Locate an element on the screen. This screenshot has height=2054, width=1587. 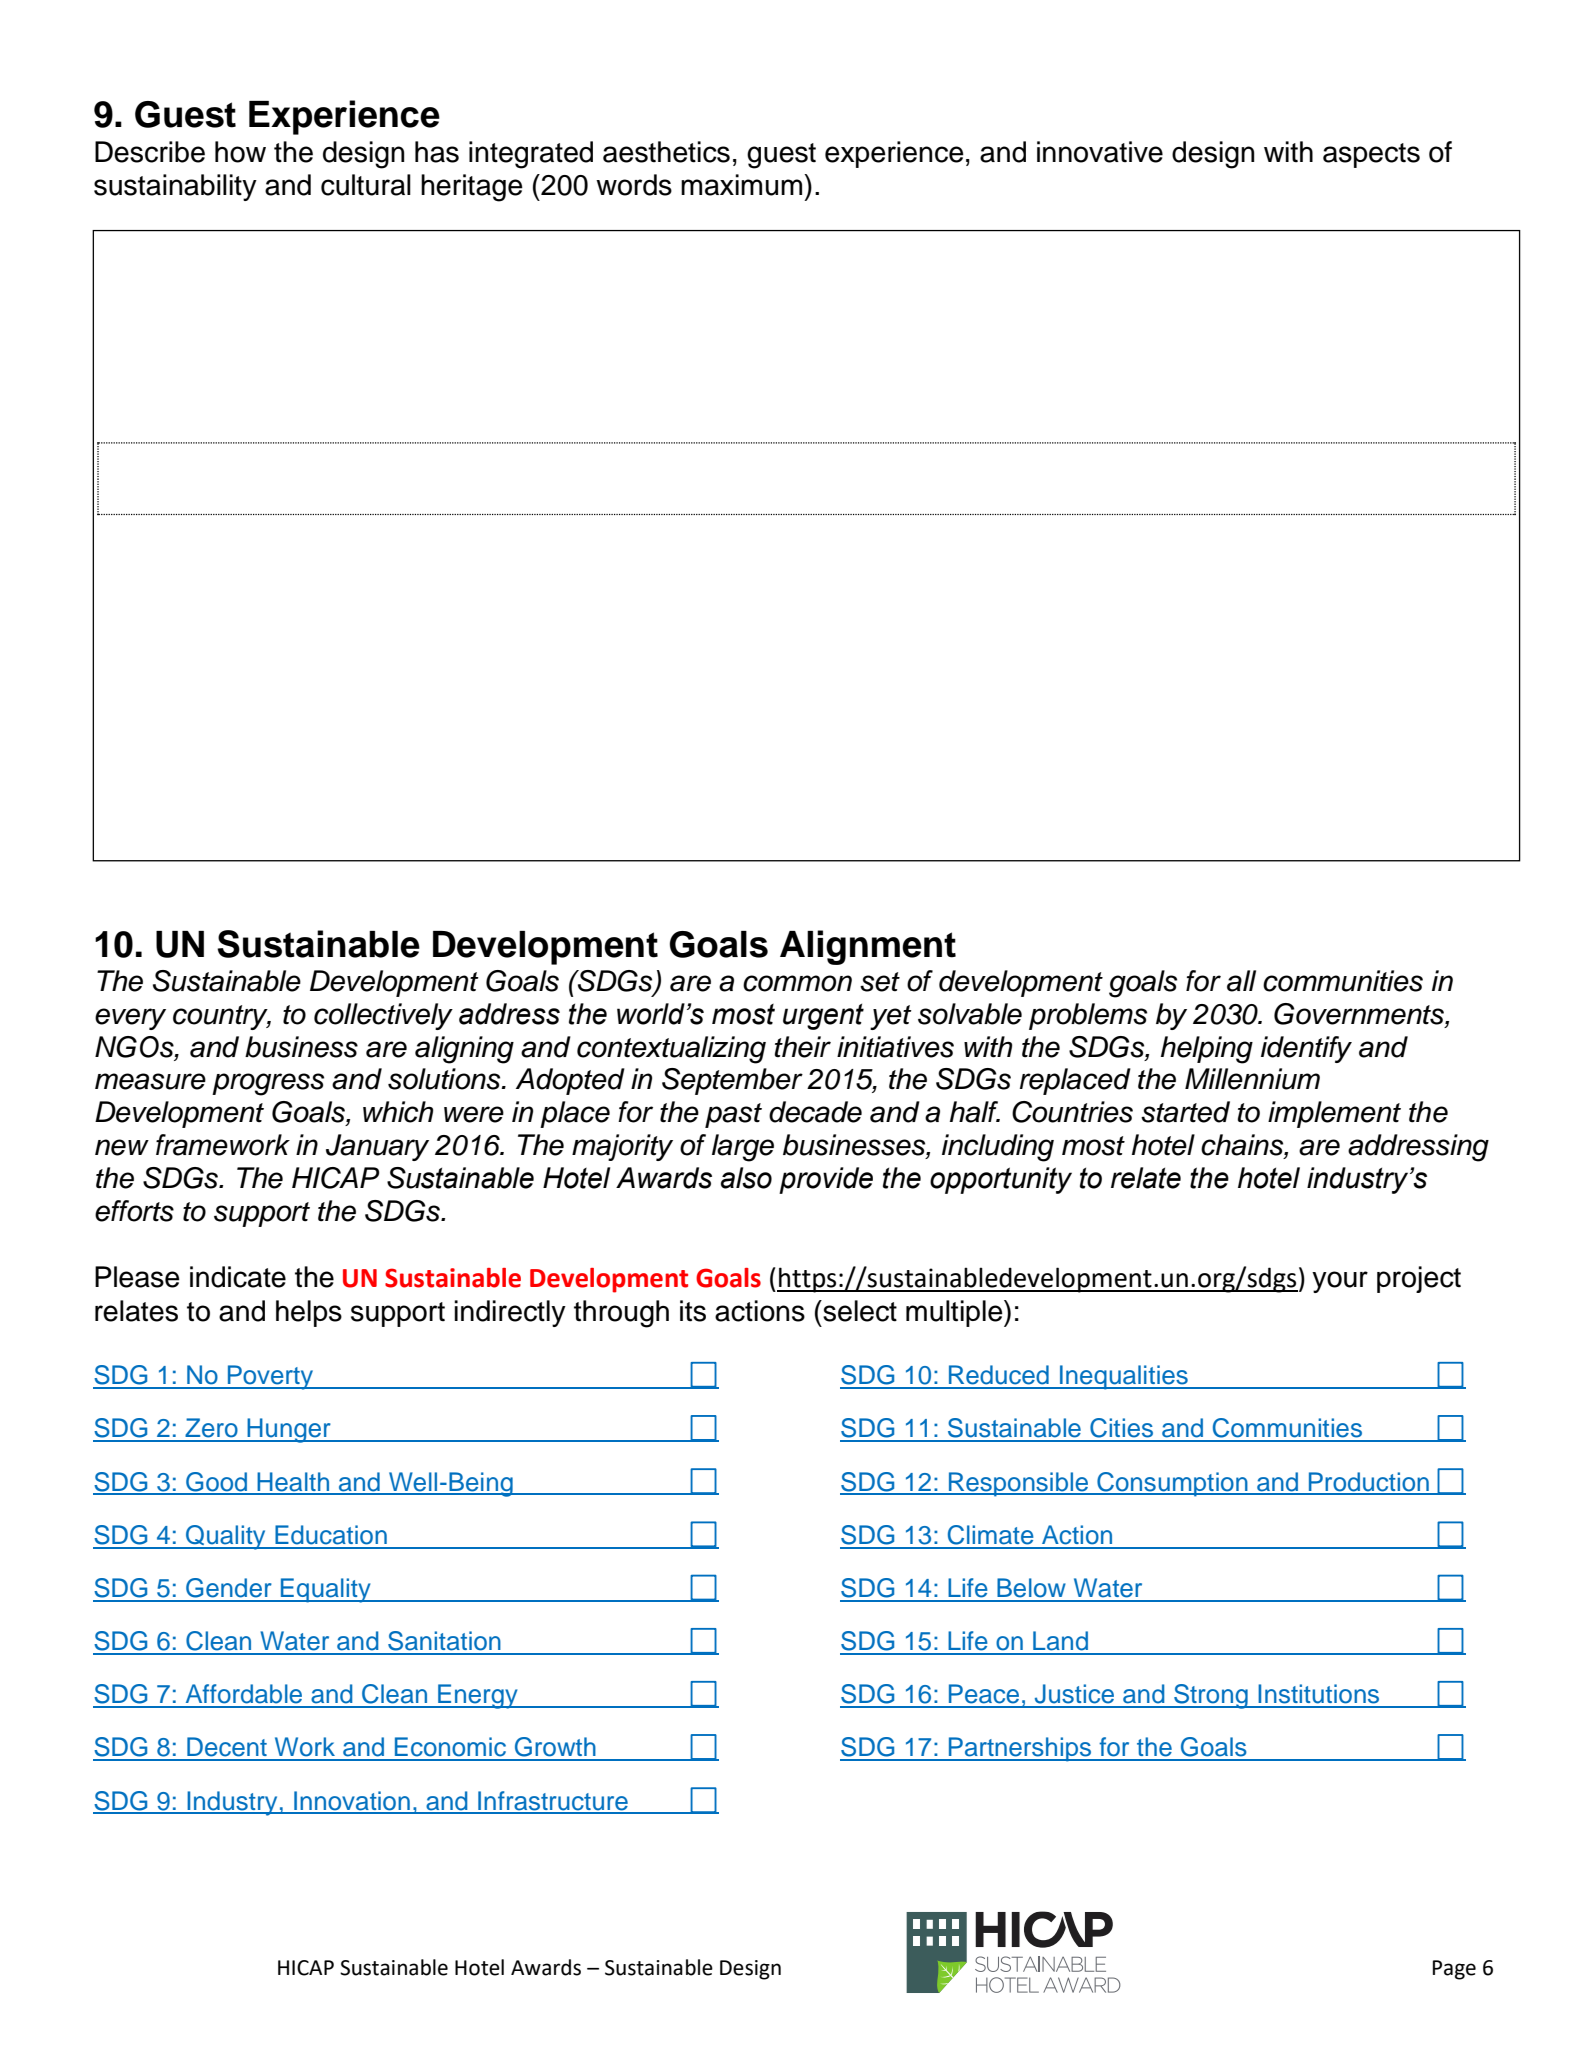
maximum is located at coordinates (743, 185).
